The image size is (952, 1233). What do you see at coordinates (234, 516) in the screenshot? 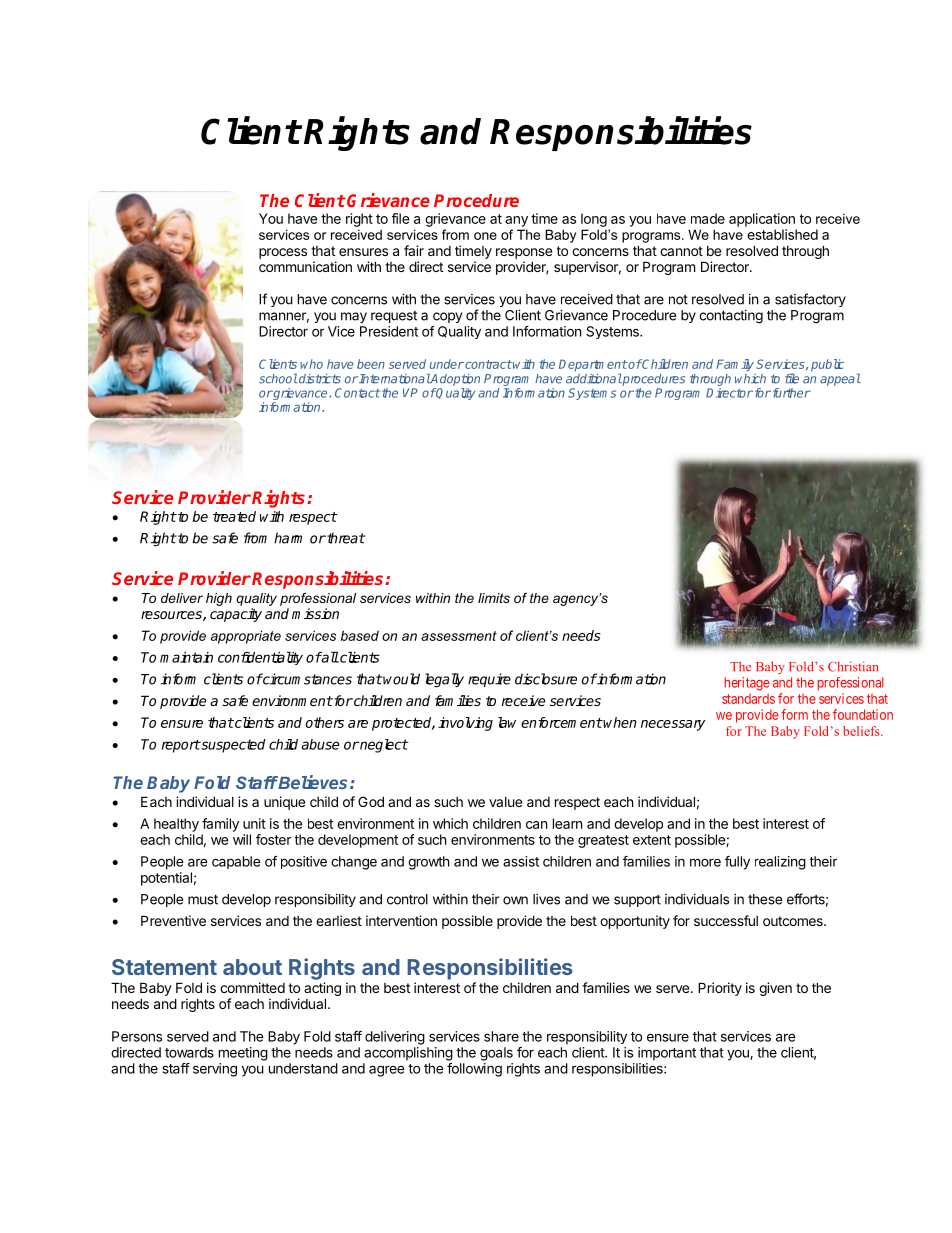
I see `treated` at bounding box center [234, 516].
